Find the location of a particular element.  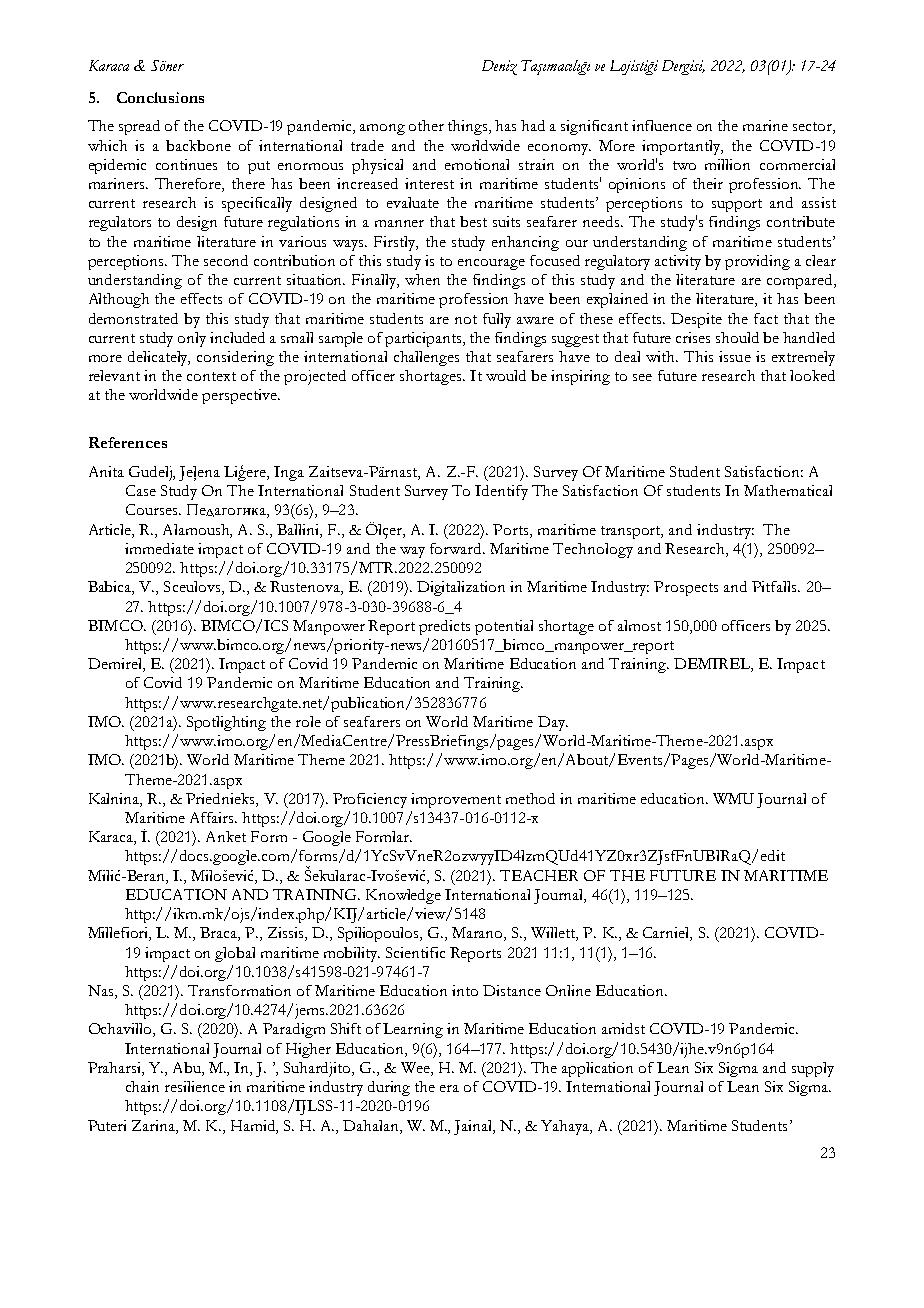

Conclusions is located at coordinates (160, 97).
